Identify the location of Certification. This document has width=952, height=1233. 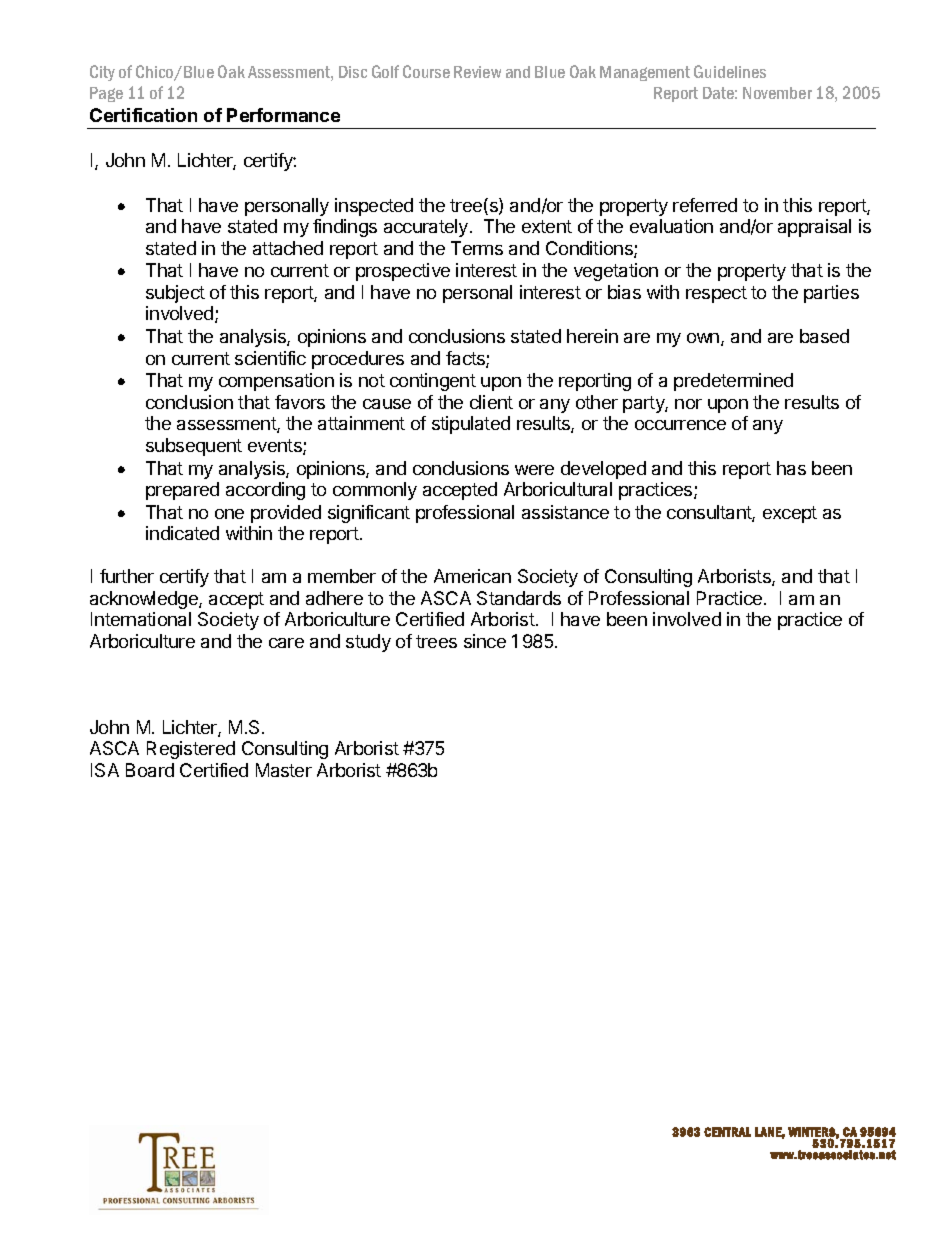
(143, 115).
